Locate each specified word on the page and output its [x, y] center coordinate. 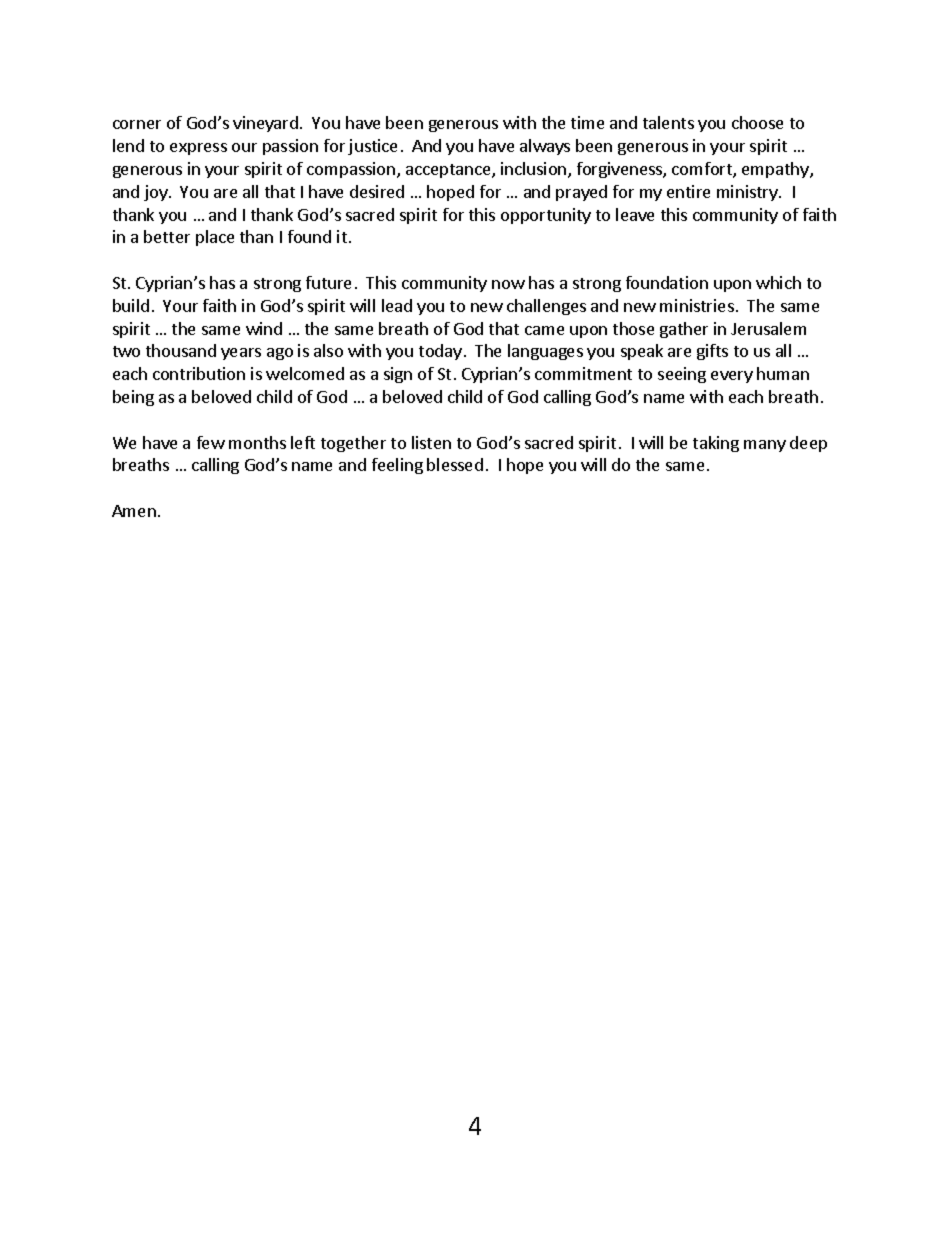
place [215, 238]
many [765, 446]
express [198, 149]
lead [397, 305]
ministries [697, 305]
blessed [455, 464]
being [133, 398]
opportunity [546, 216]
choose [757, 122]
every [732, 377]
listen [431, 442]
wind [264, 328]
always [545, 147]
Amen [134, 511]
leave [635, 214]
